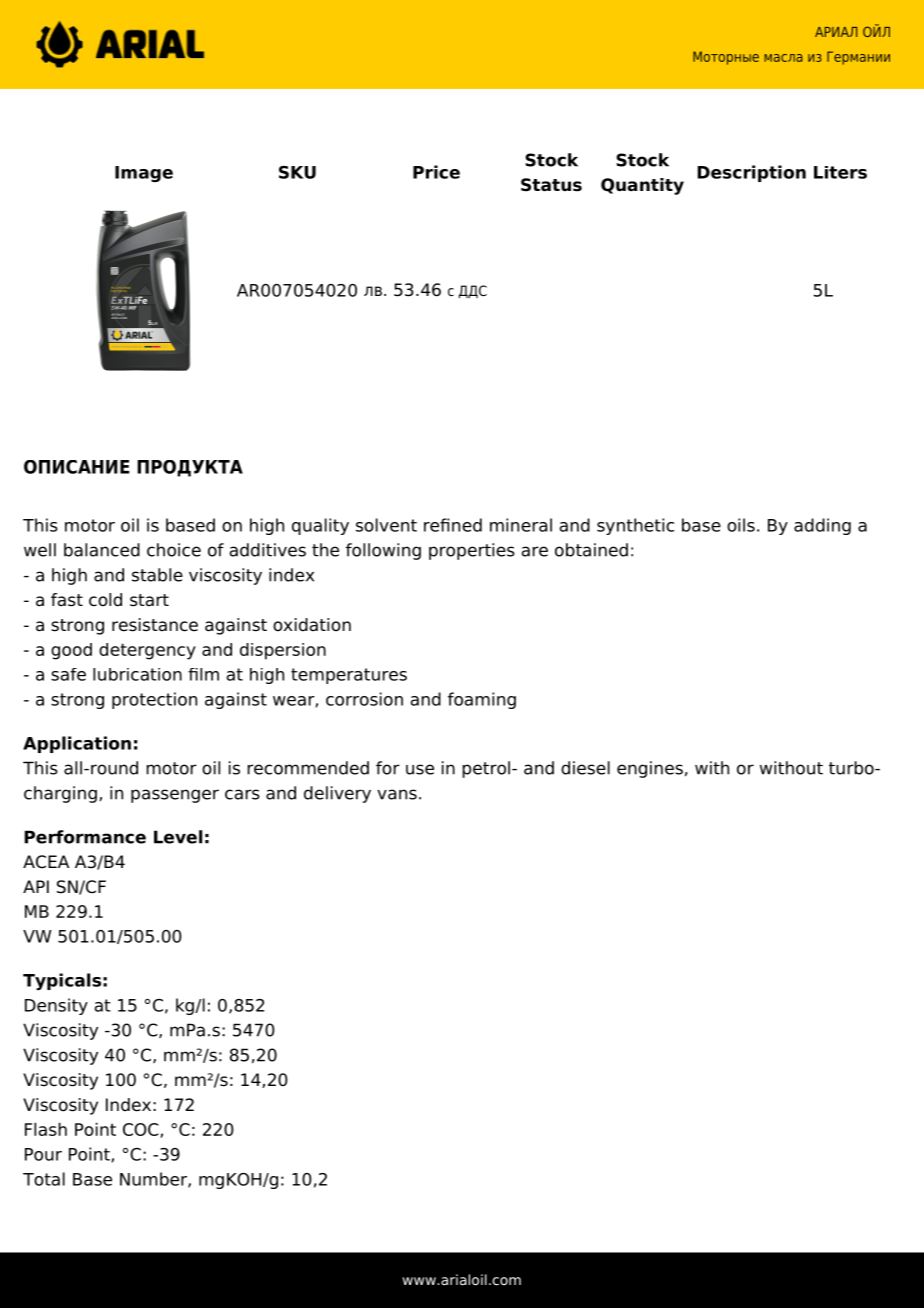 The height and width of the screenshot is (1308, 924). What do you see at coordinates (436, 172) in the screenshot?
I see `Price` at bounding box center [436, 172].
